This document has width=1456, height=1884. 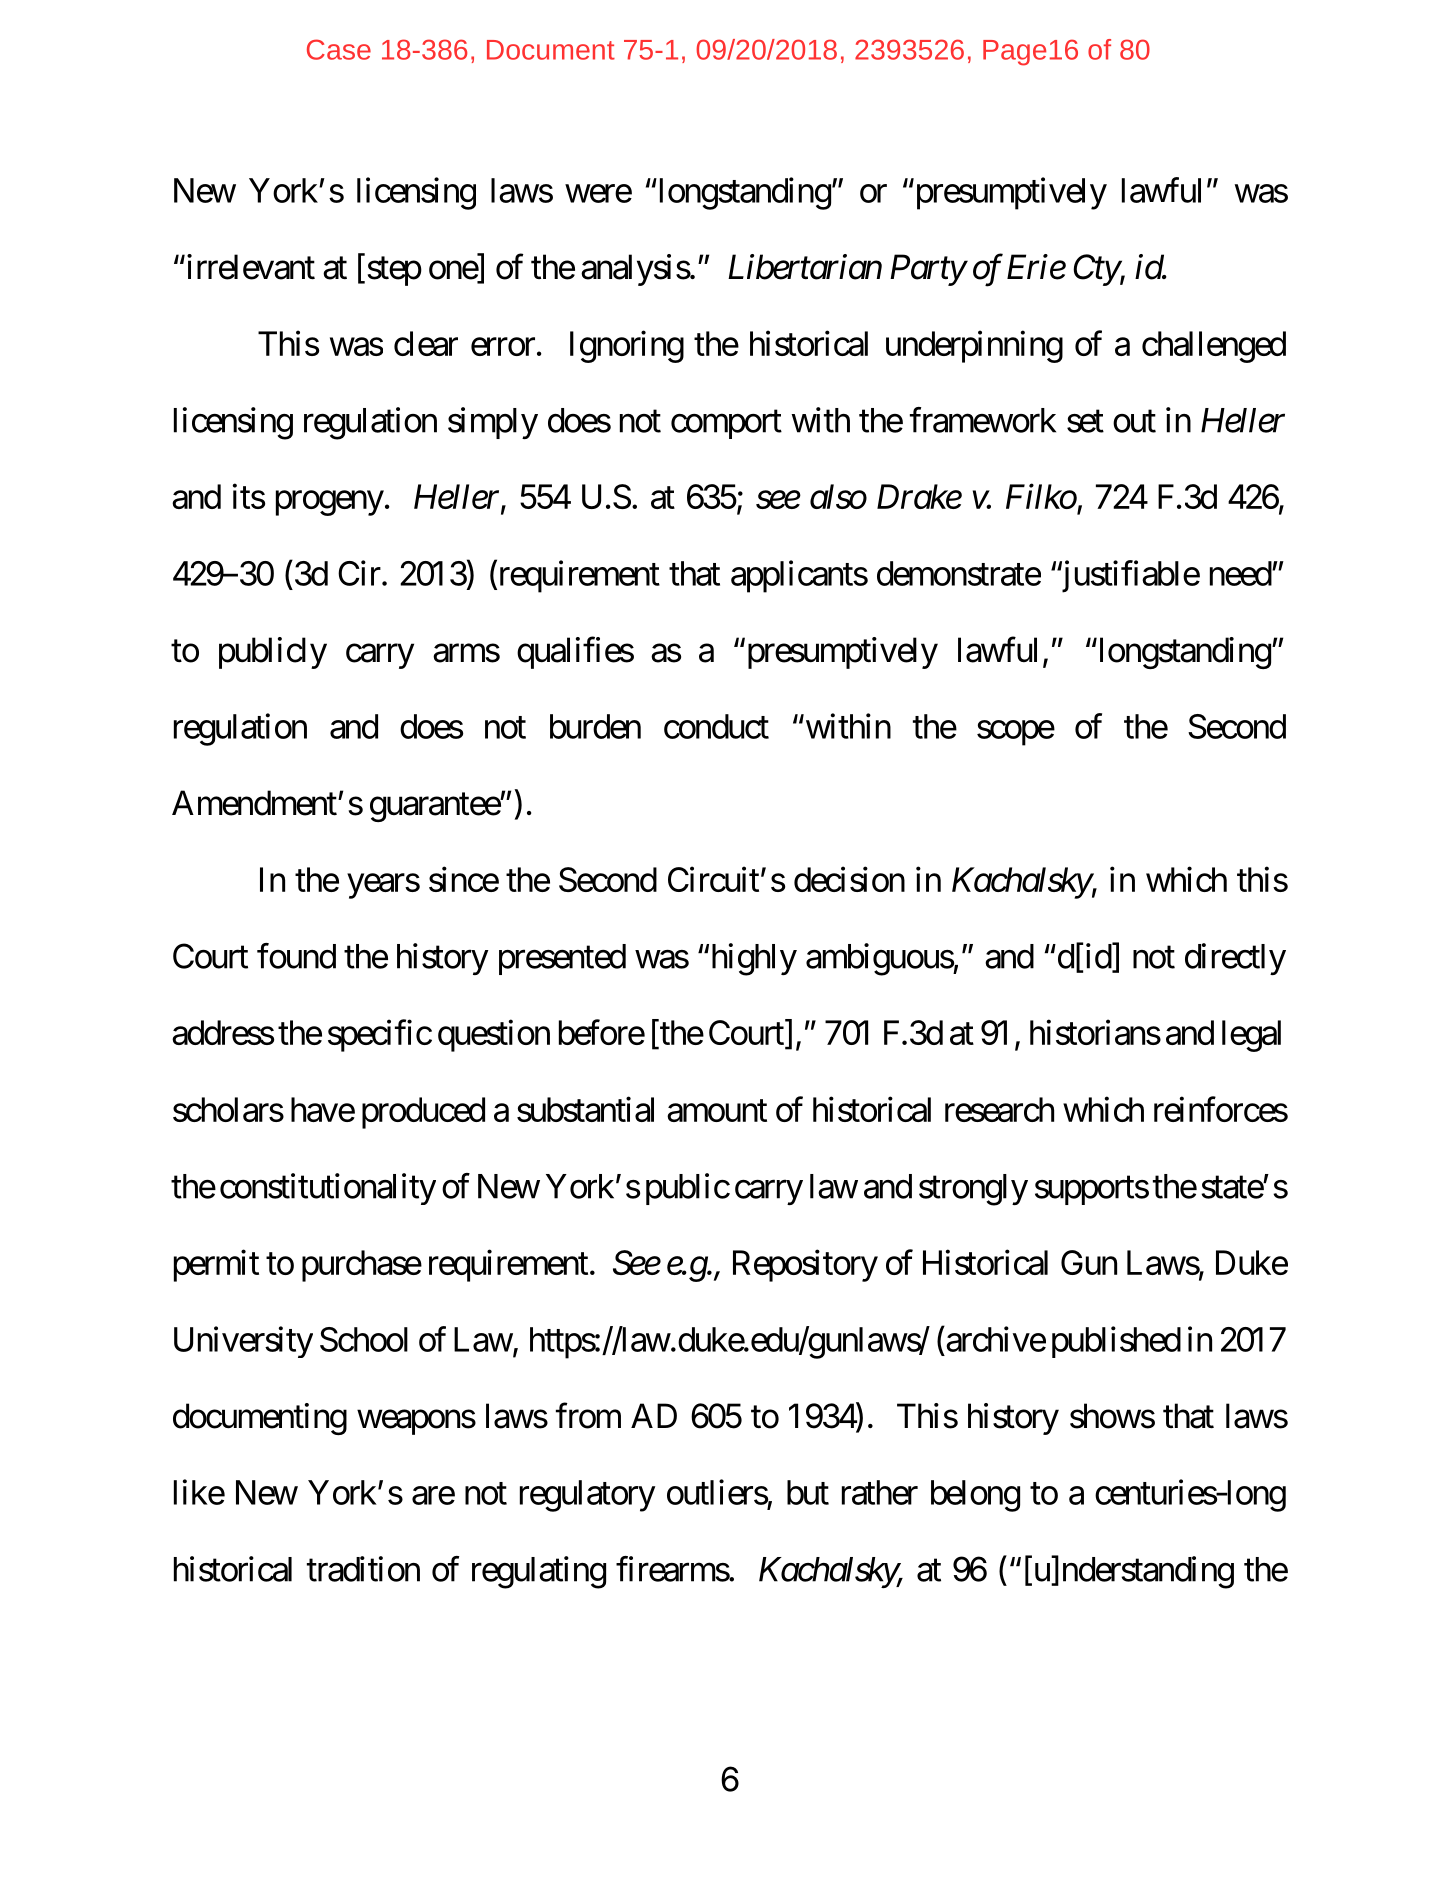 I want to click on legal, so click(x=1251, y=1036).
